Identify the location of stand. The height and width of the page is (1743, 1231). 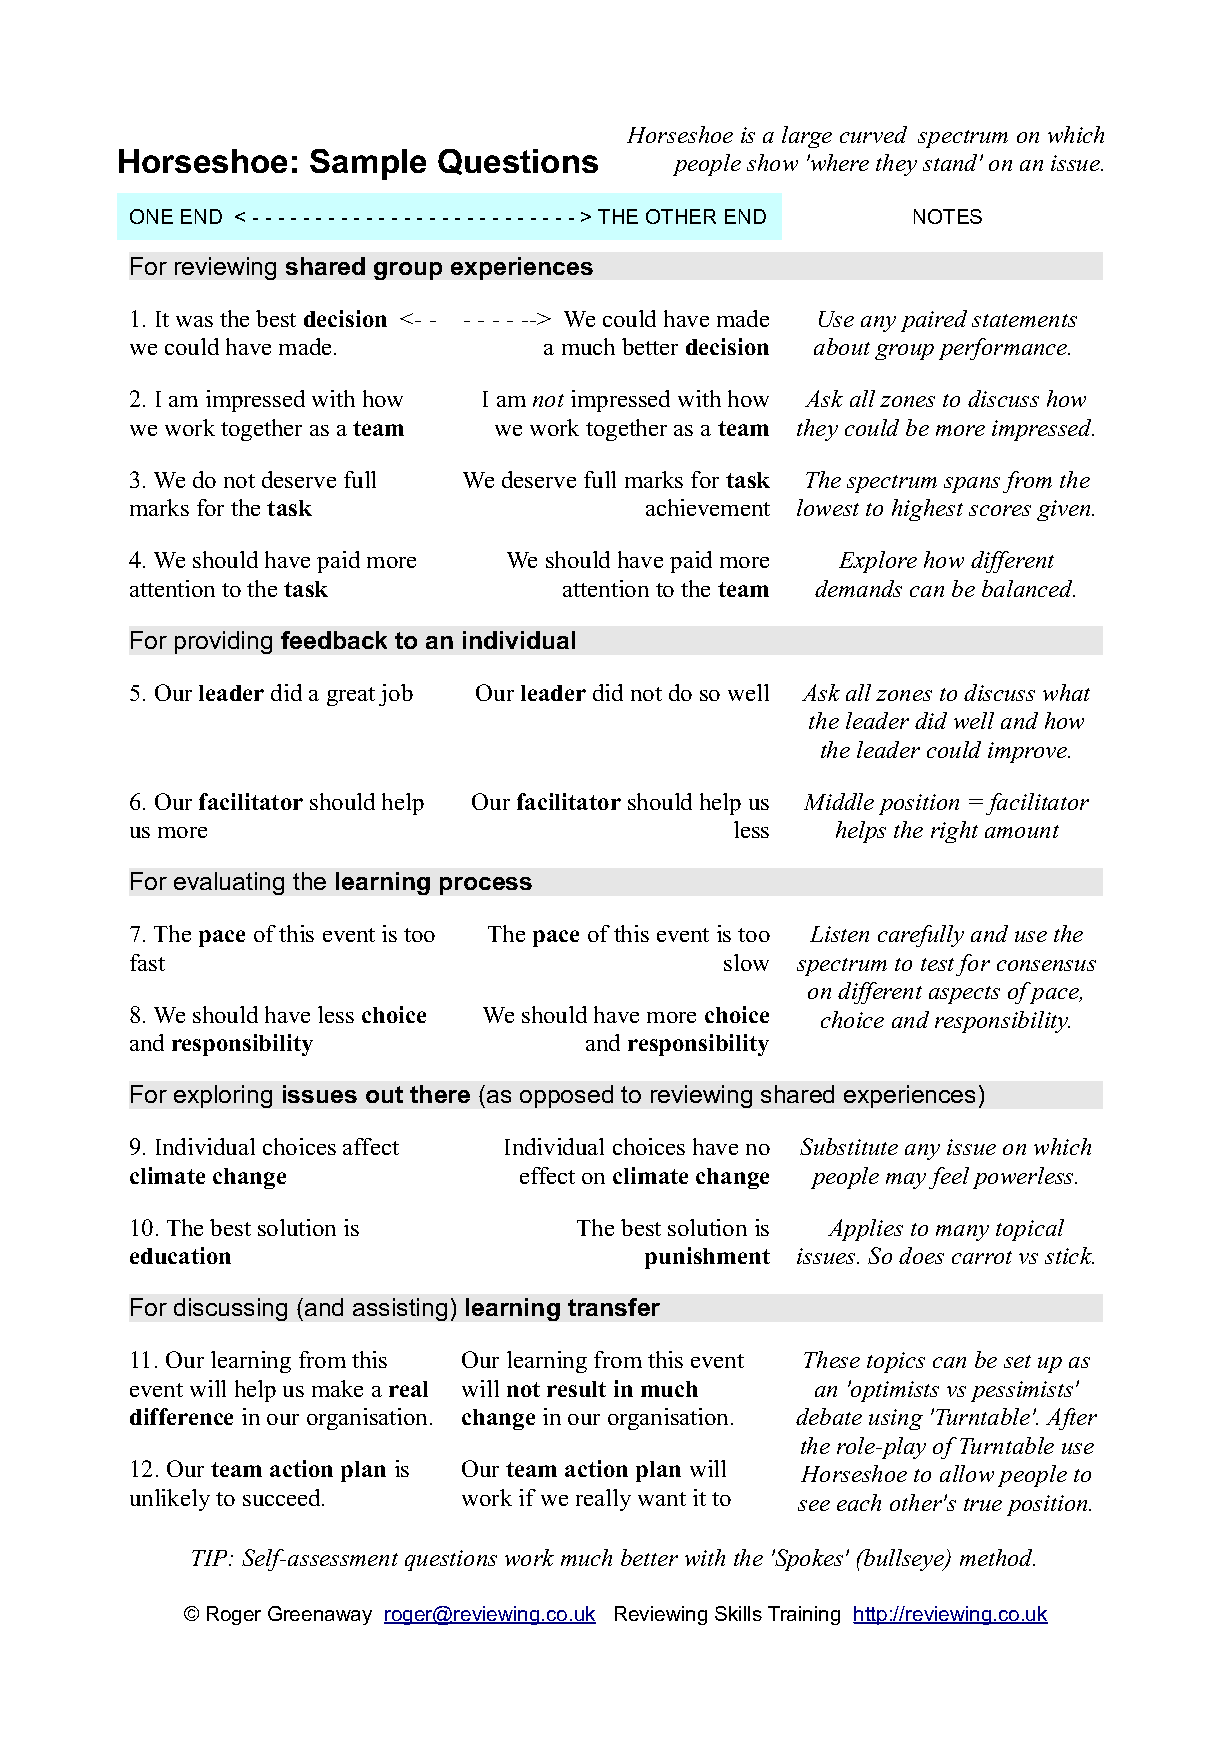
(952, 162).
